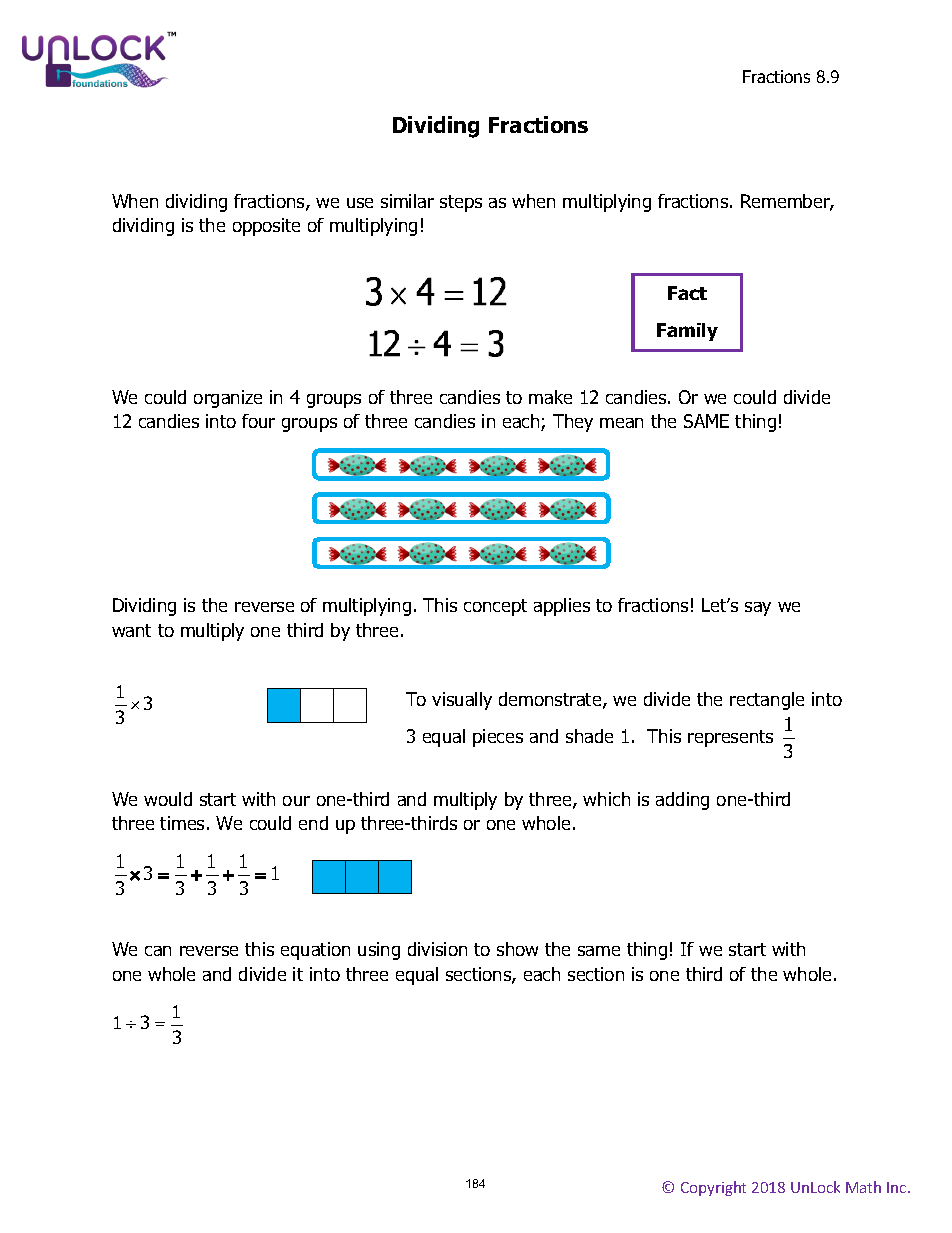  I want to click on steps, so click(461, 203).
